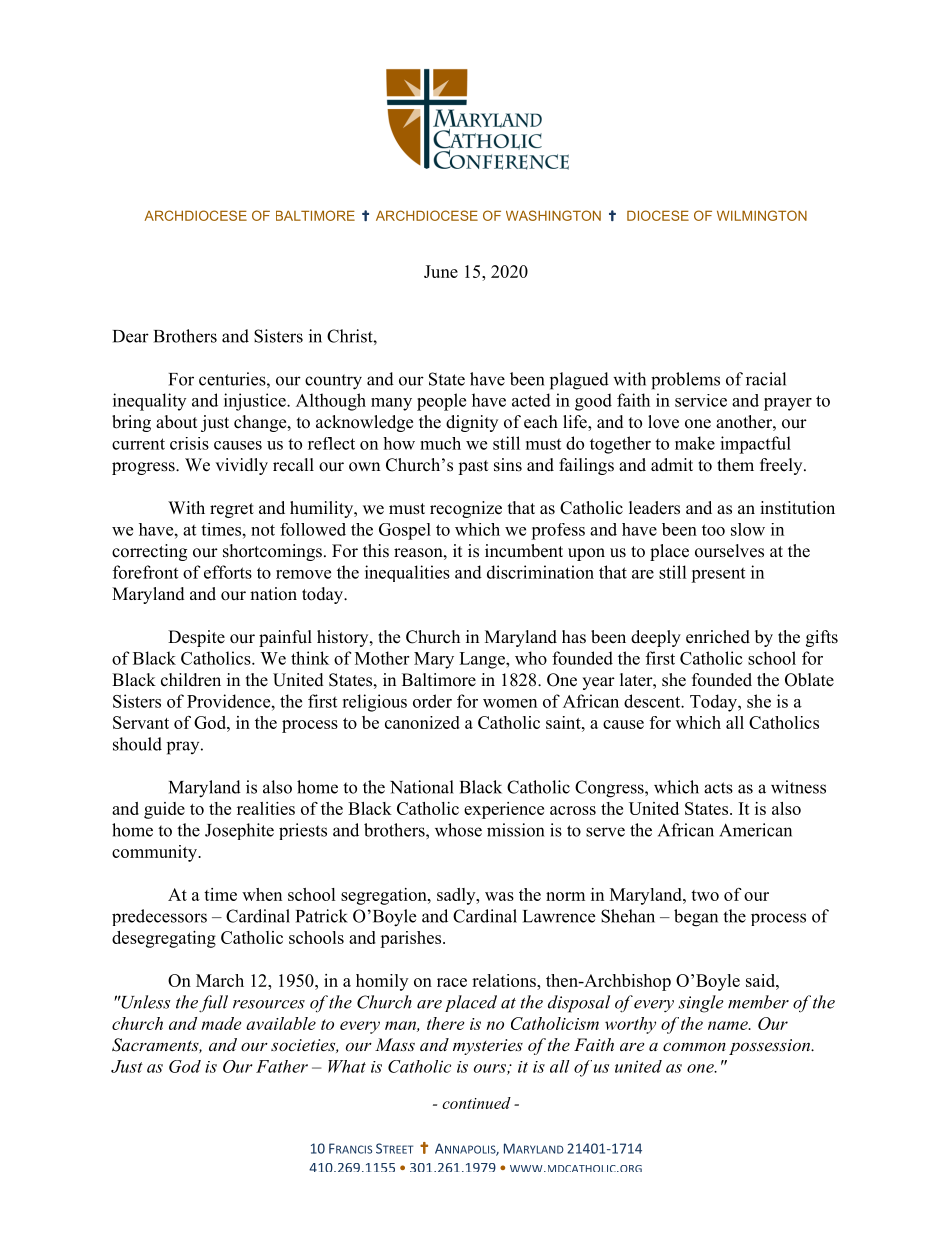 This image has height=1233, width=952. Describe the element at coordinates (131, 336) in the image. I see `Dear` at that location.
